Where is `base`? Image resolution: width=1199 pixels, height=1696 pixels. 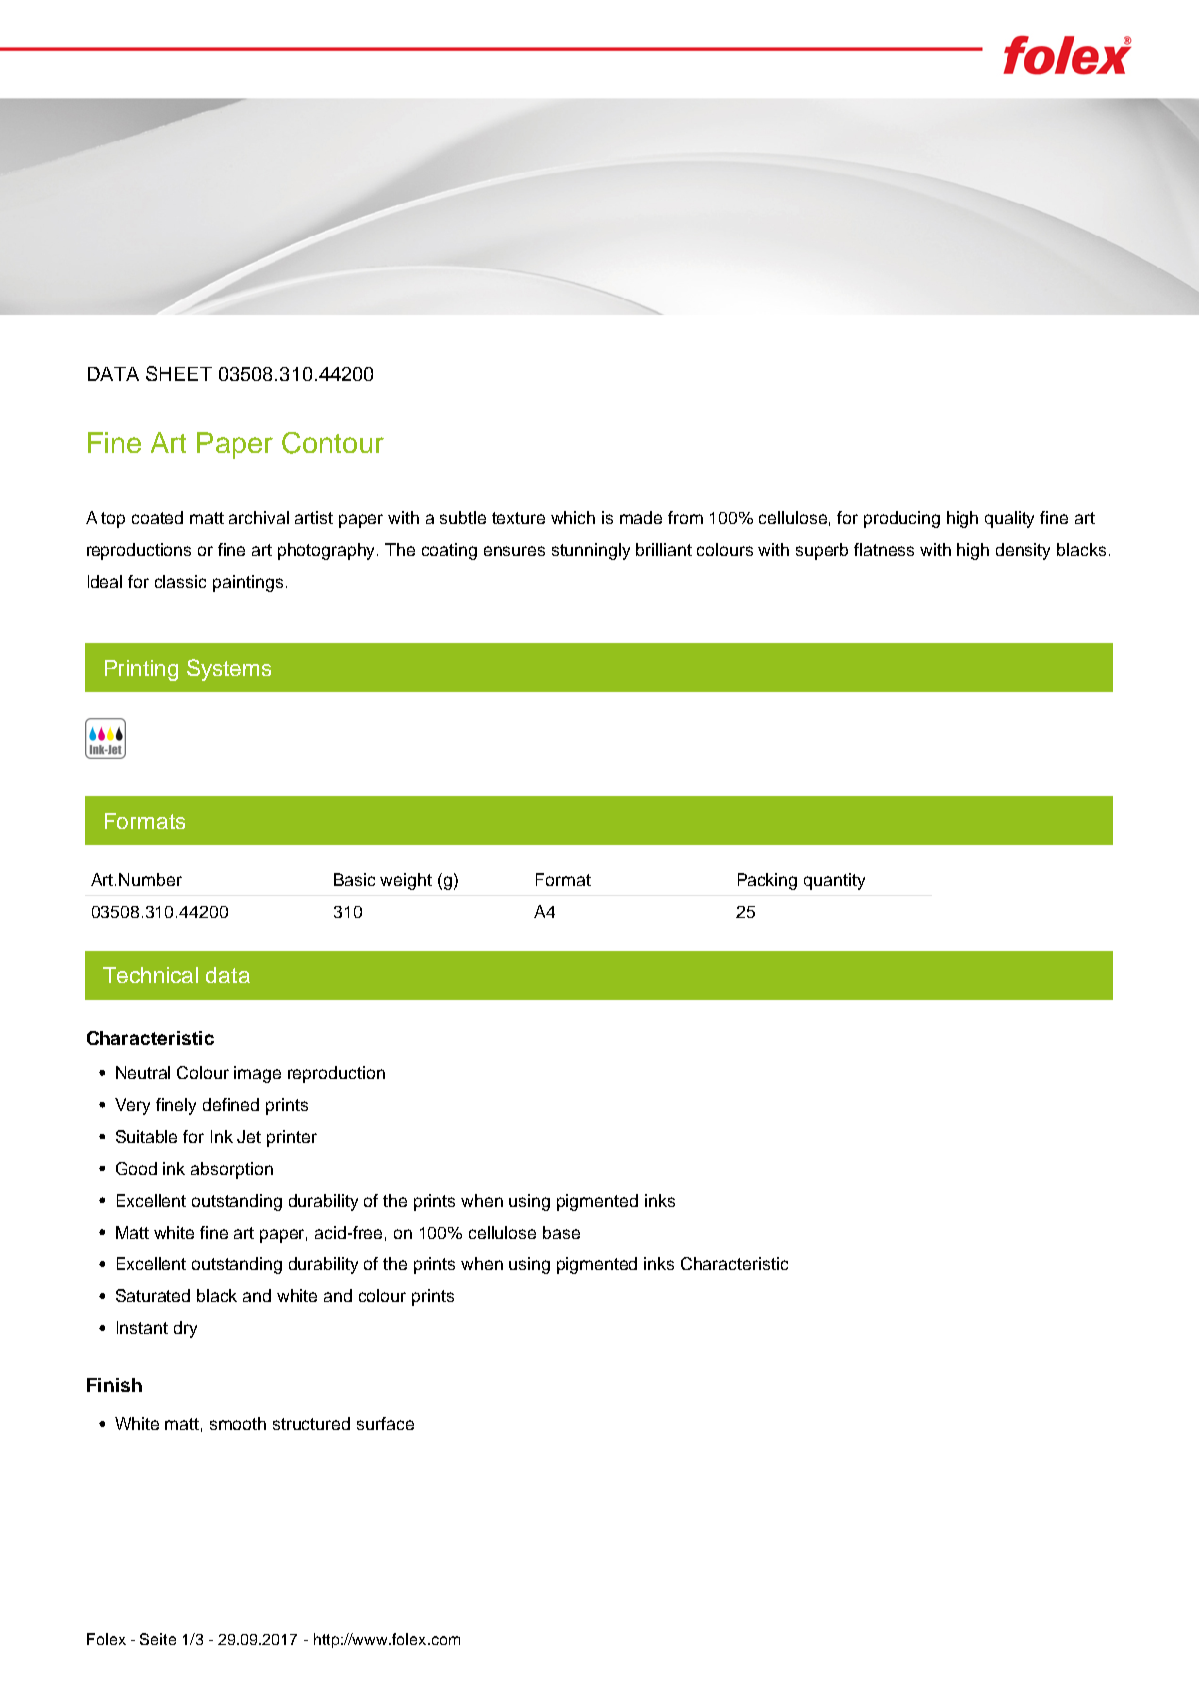 base is located at coordinates (561, 1232).
